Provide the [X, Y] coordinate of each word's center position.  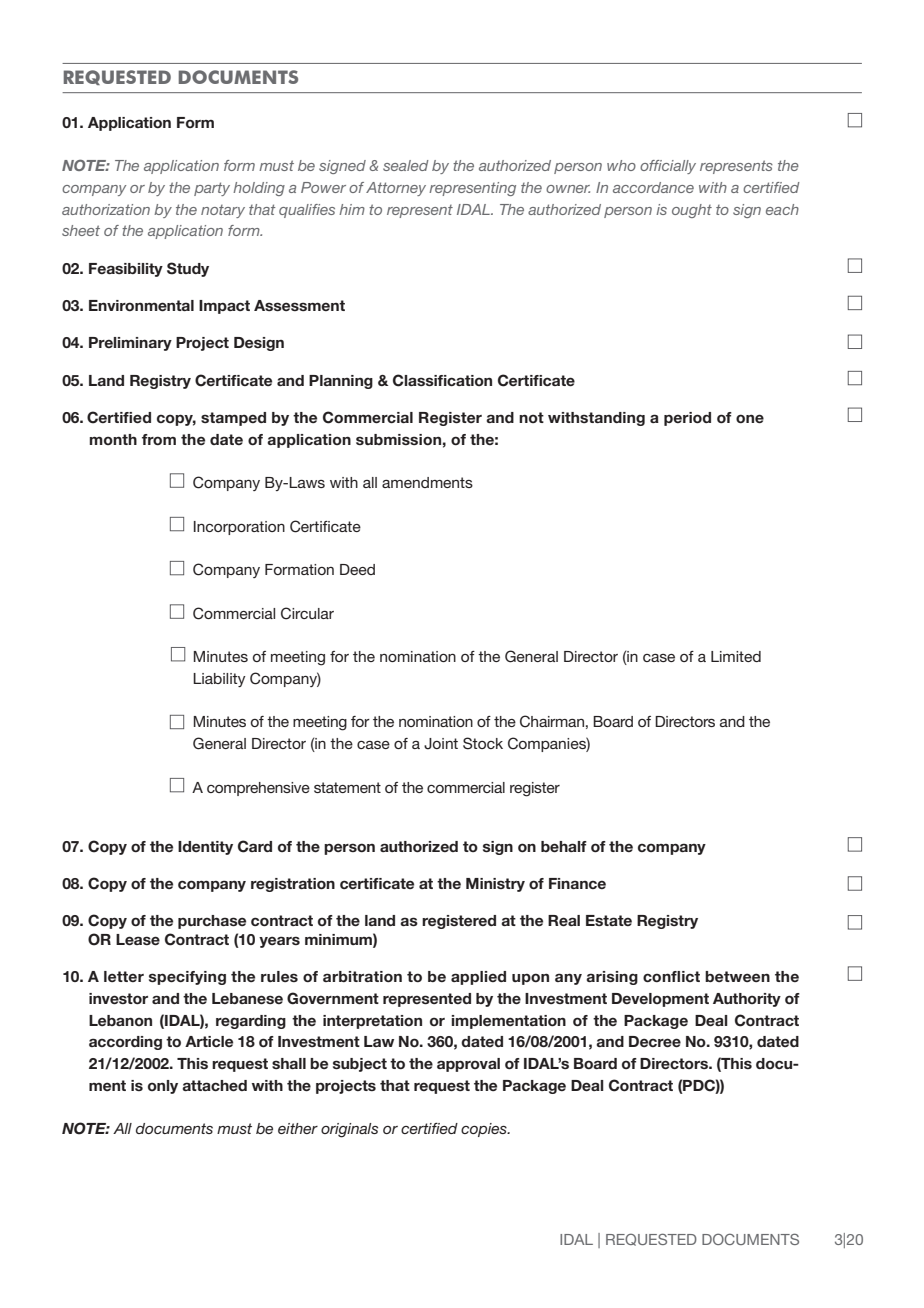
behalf [564, 846]
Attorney [396, 189]
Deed [357, 569]
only [163, 1087]
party [212, 189]
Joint [441, 744]
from [159, 439]
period [687, 419]
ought [692, 211]
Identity [205, 848]
